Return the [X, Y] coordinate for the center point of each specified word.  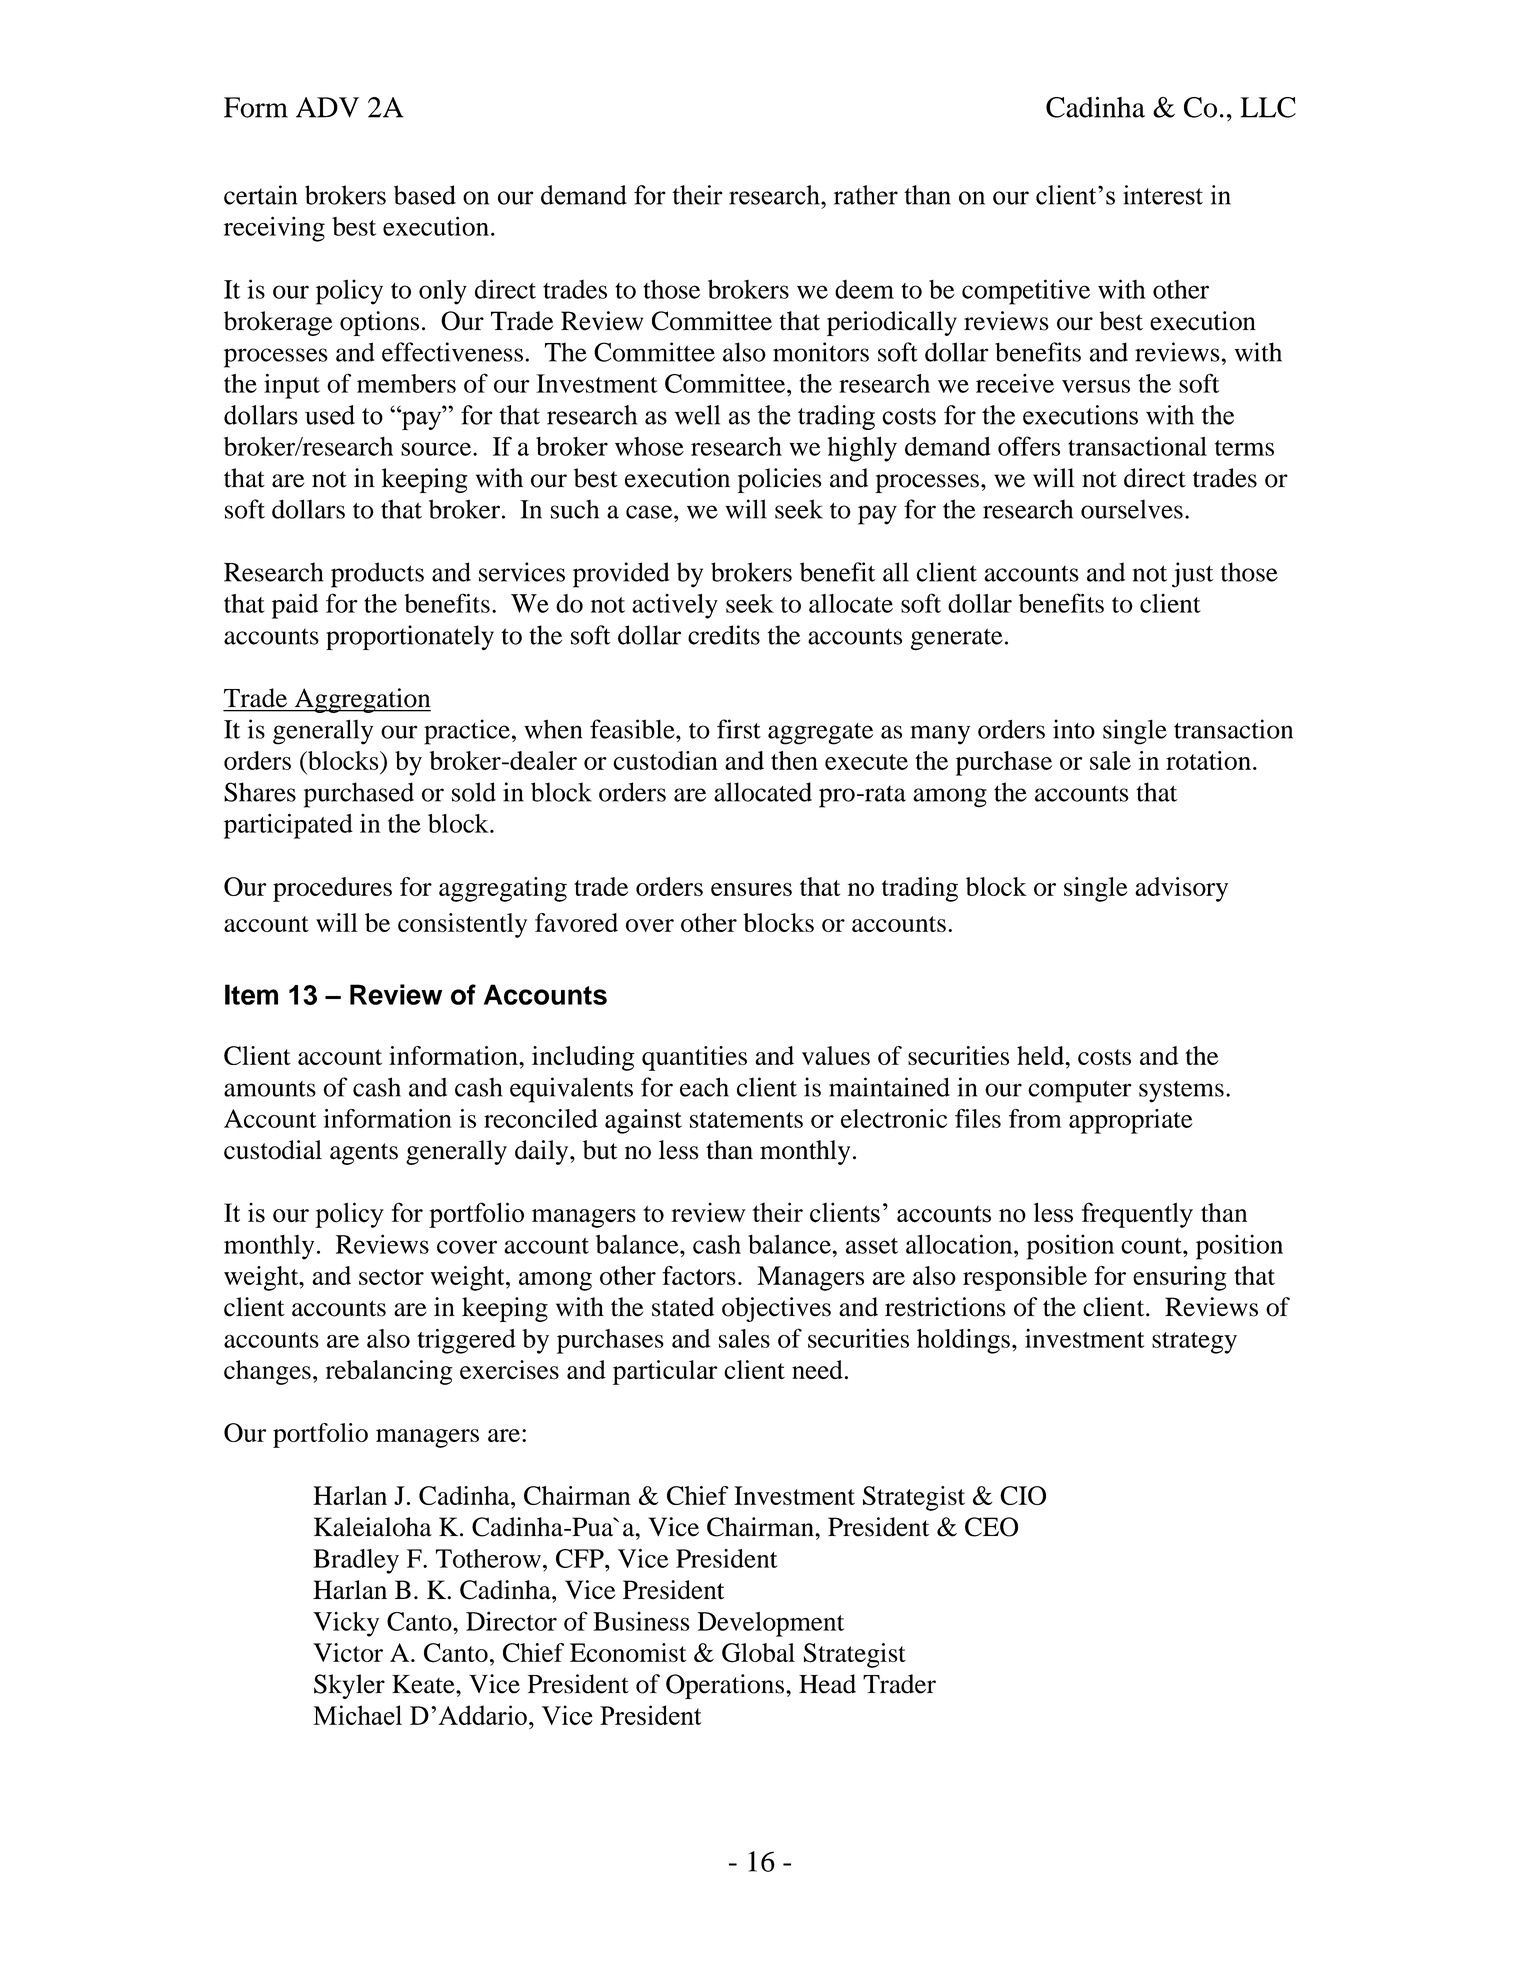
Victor [348, 1652]
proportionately [410, 637]
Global [758, 1653]
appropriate [1131, 1121]
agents [364, 1154]
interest [1163, 195]
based [425, 195]
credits [724, 635]
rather [866, 195]
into [1074, 729]
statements [746, 1120]
